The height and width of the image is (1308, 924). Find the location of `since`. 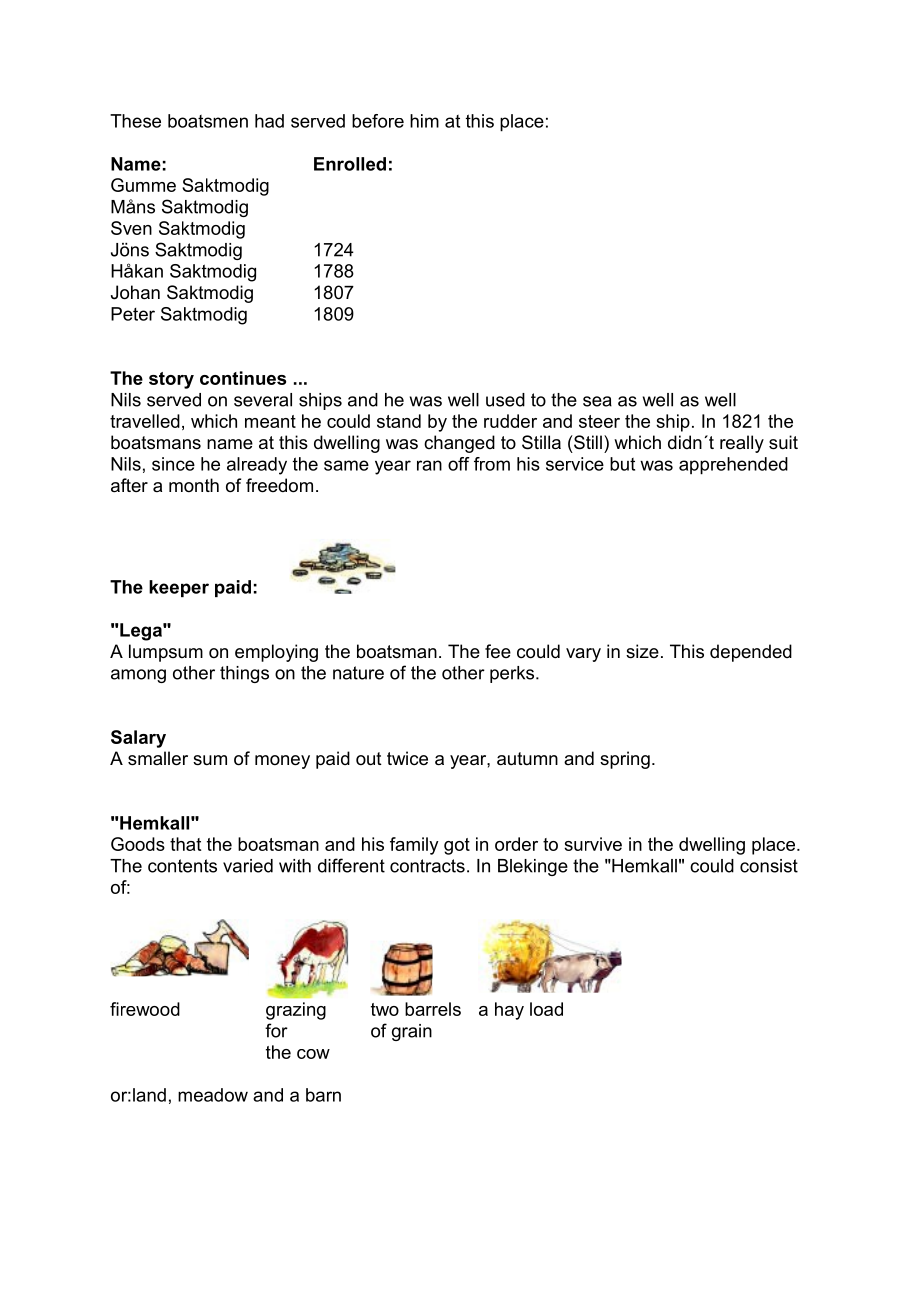

since is located at coordinates (173, 464).
